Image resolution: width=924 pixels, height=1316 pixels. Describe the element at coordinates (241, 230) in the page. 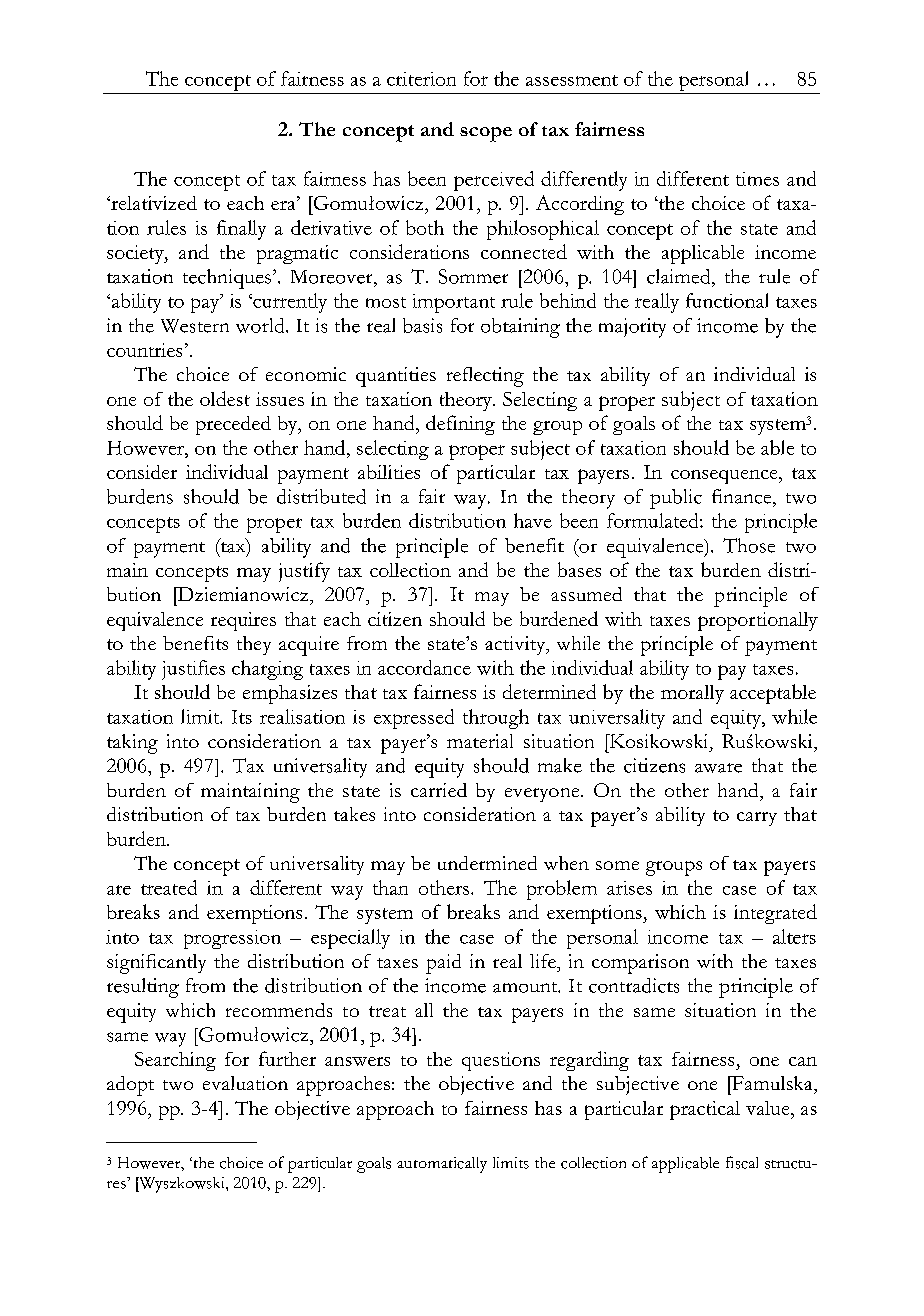

I see `finally` at that location.
